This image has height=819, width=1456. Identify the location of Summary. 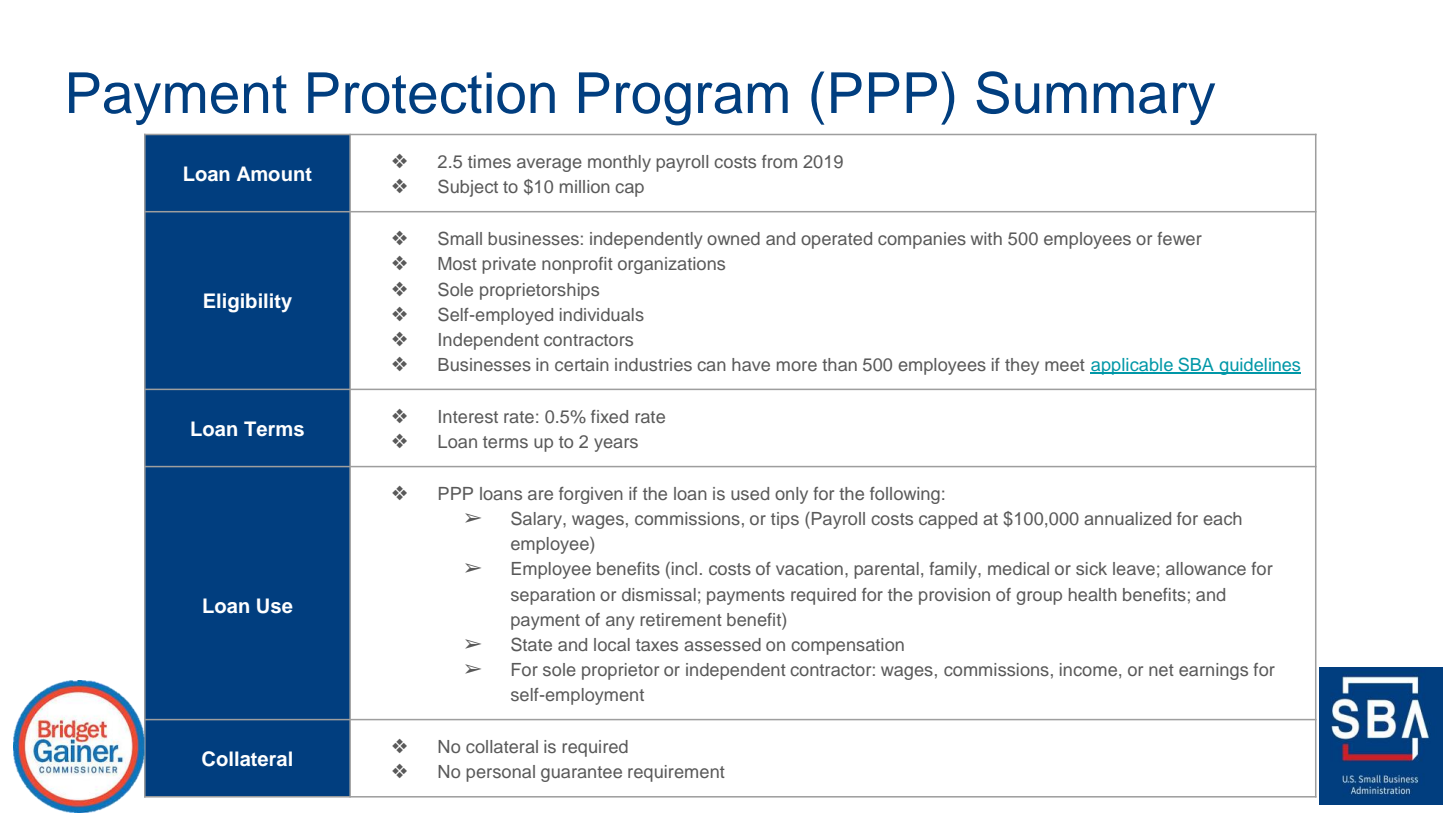
(1095, 98).
